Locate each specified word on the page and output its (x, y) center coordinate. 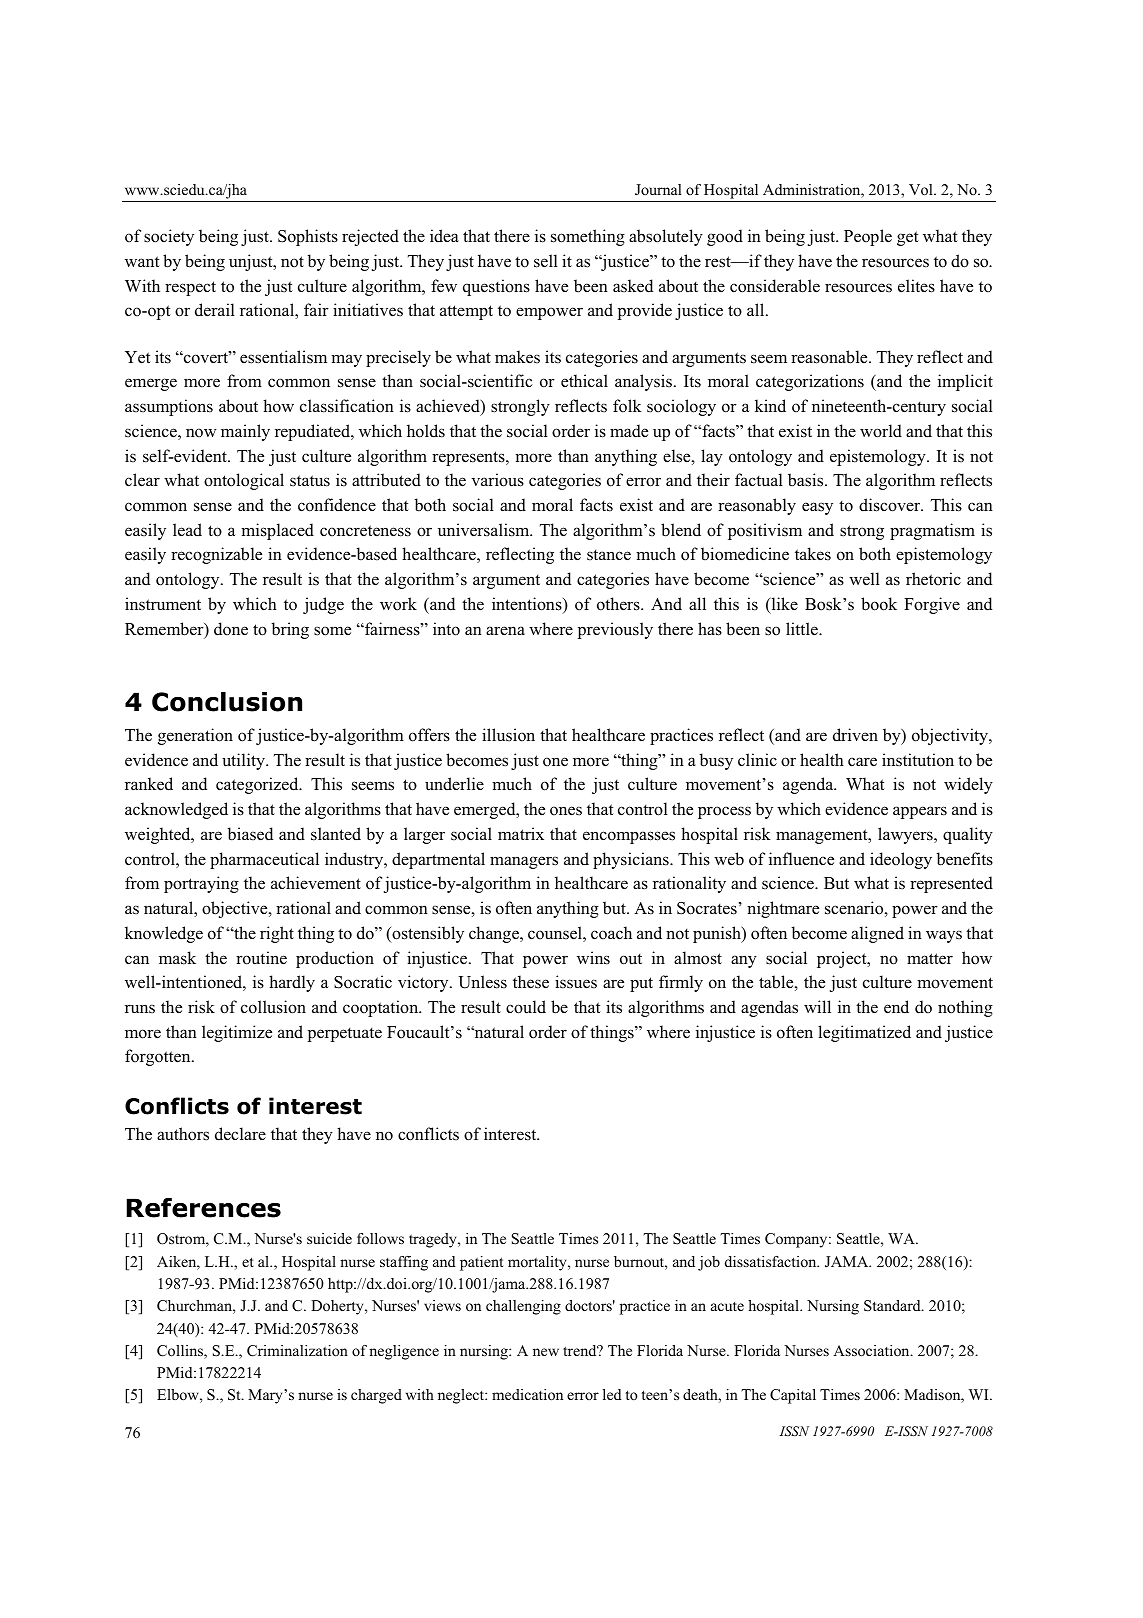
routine (261, 958)
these (531, 982)
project (843, 959)
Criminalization (297, 1351)
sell (546, 261)
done (231, 629)
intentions (528, 605)
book (879, 604)
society (169, 237)
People (868, 237)
